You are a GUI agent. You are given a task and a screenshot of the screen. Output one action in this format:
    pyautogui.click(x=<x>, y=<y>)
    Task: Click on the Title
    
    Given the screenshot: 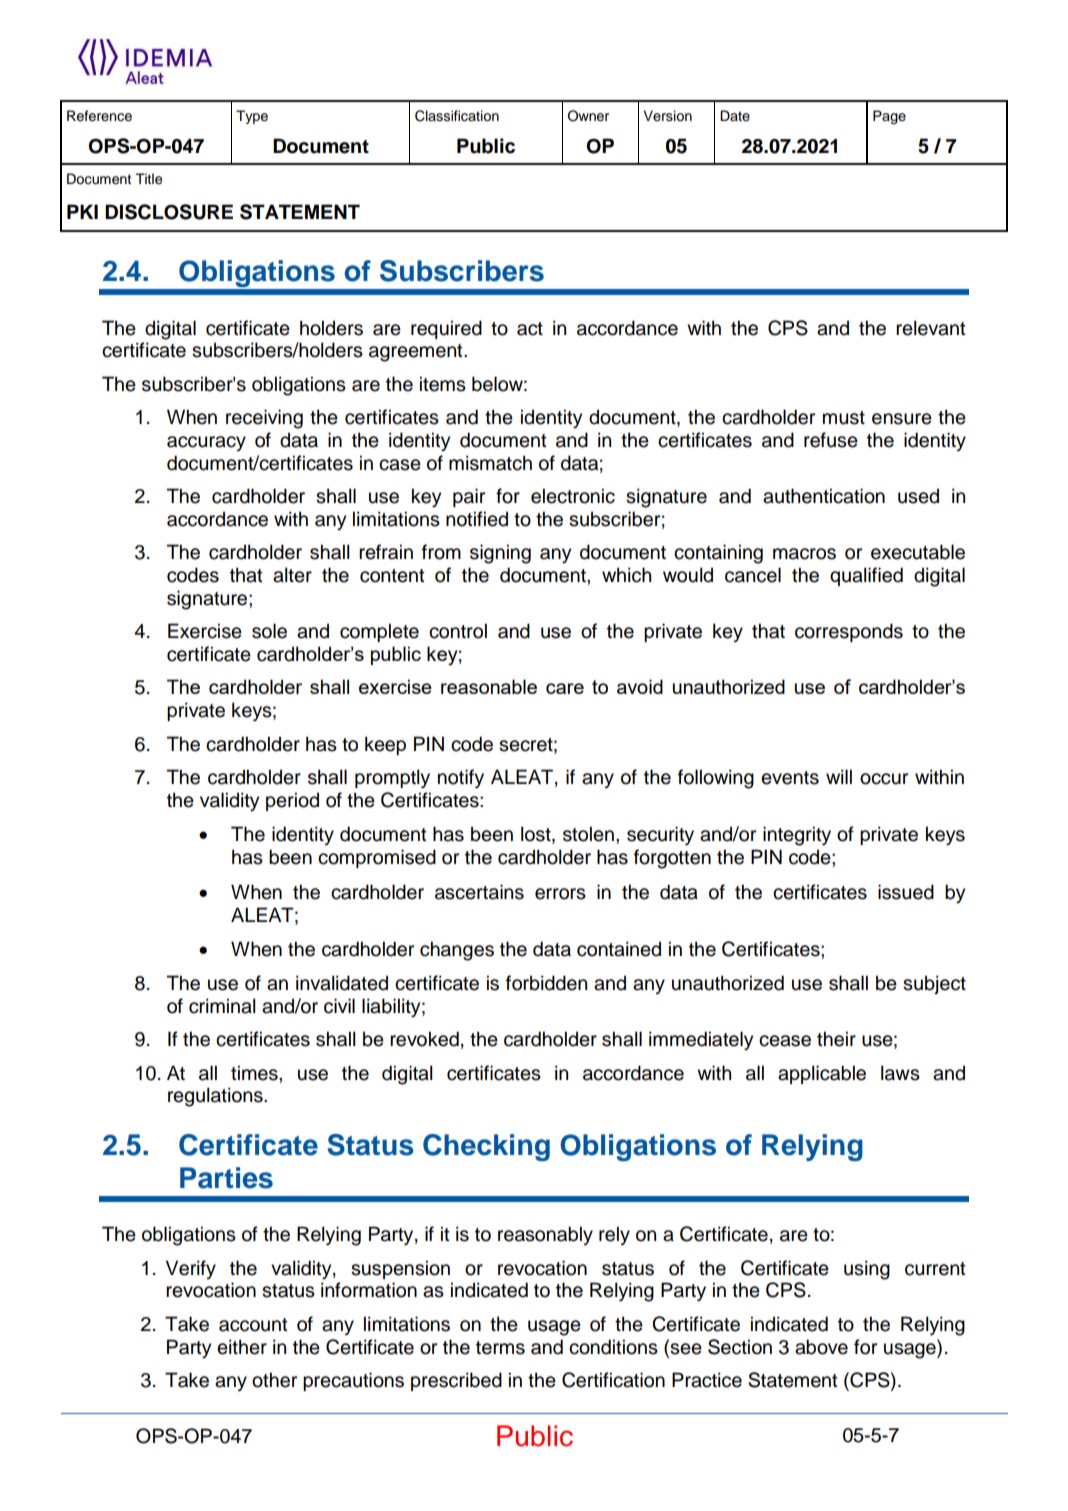 What is the action you would take?
    pyautogui.click(x=148, y=179)
